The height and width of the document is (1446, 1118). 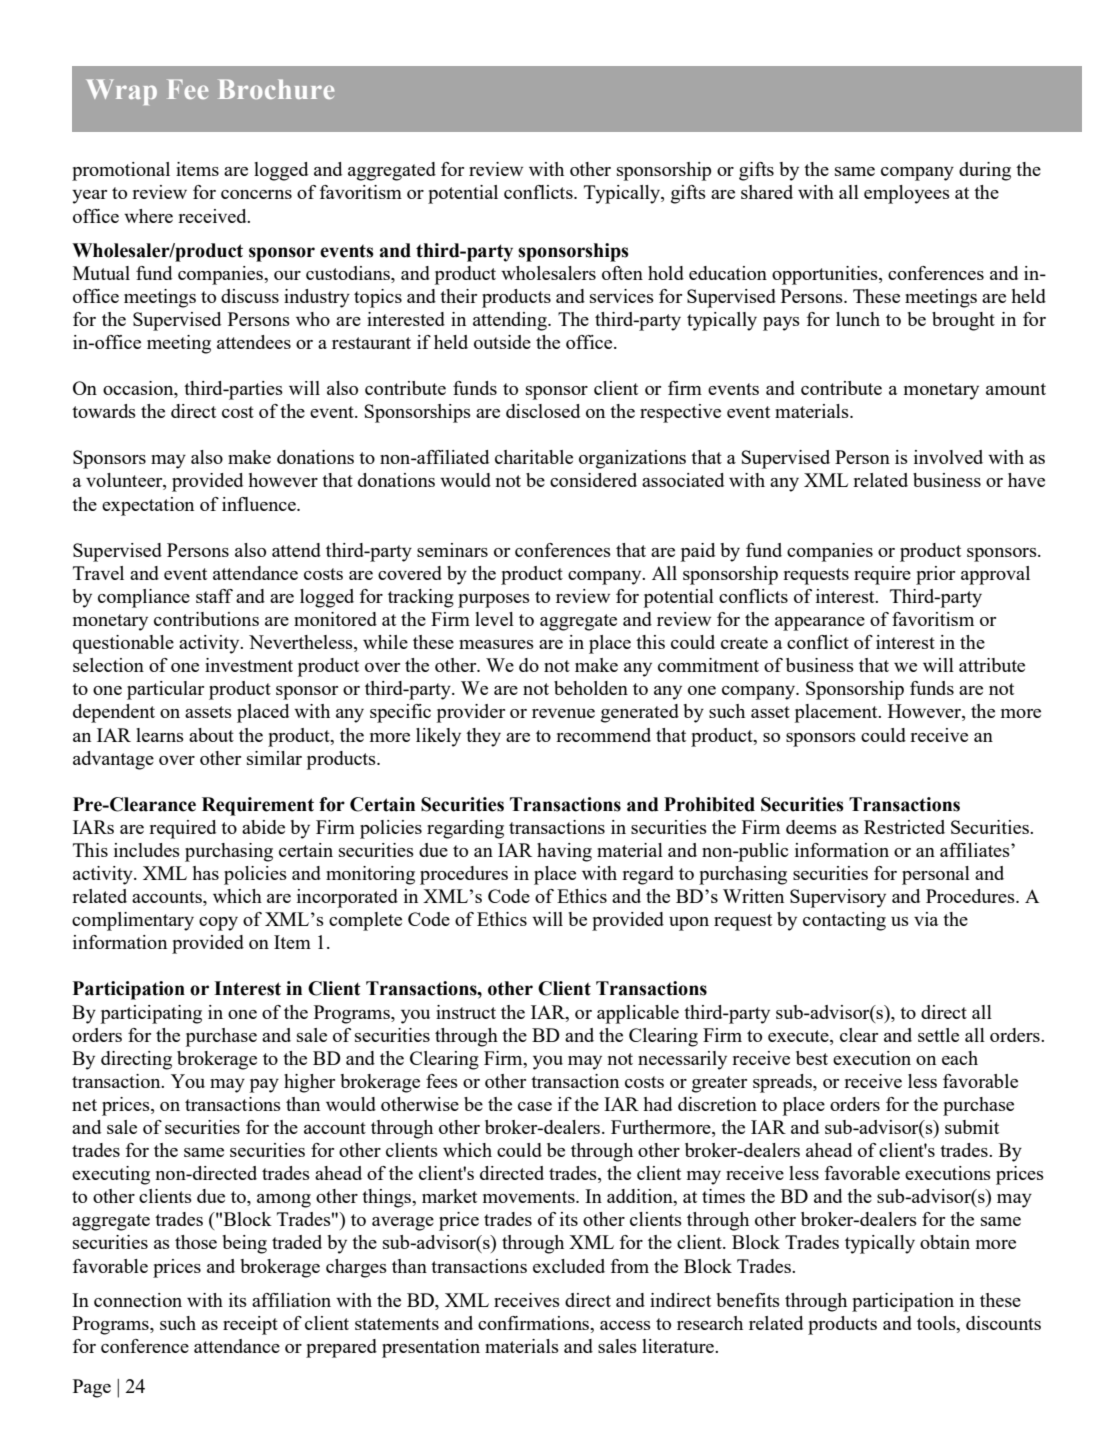 I want to click on via, so click(x=926, y=919).
